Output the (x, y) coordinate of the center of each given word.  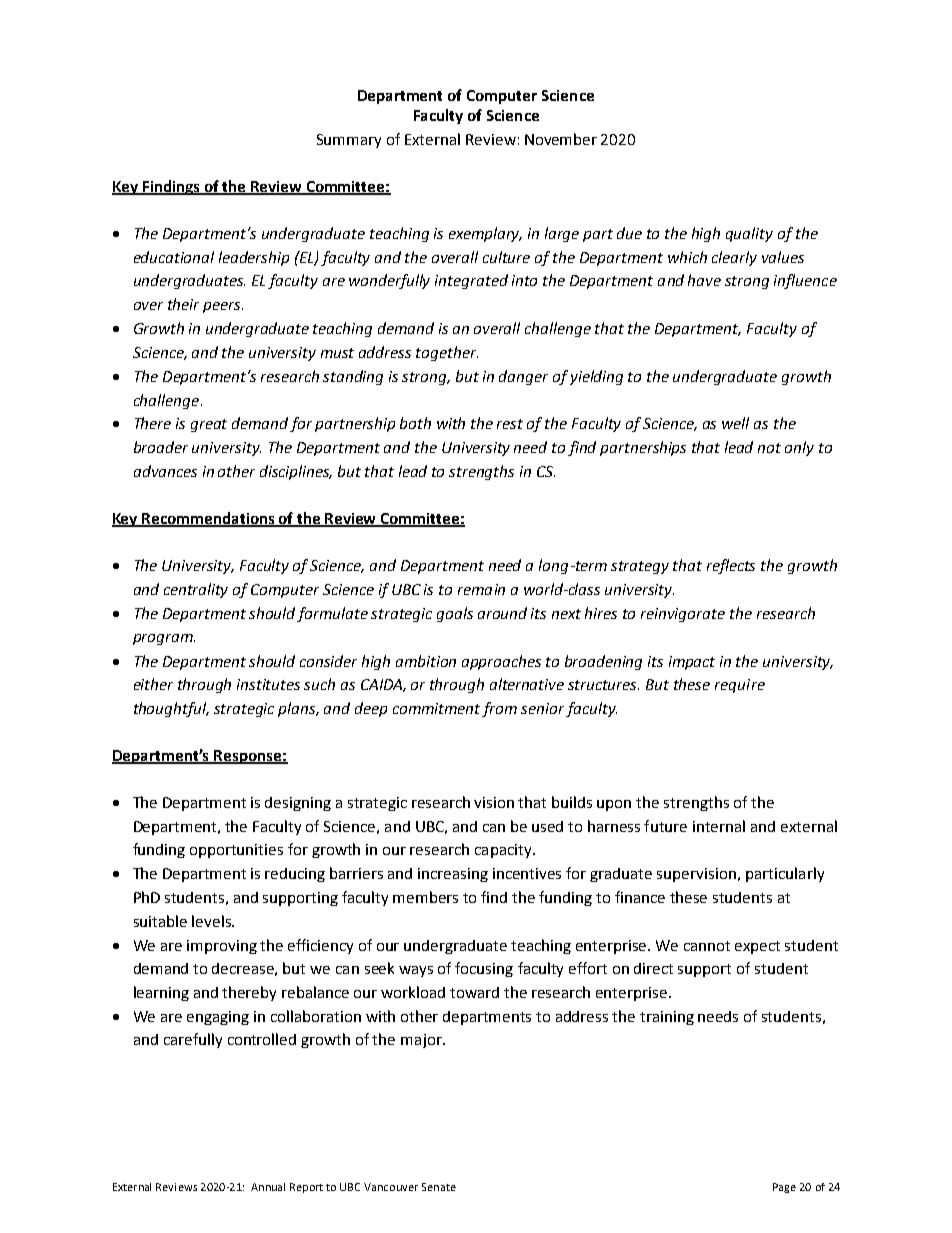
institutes (268, 684)
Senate (439, 1187)
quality (749, 234)
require (740, 686)
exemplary (485, 234)
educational (174, 257)
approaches (501, 662)
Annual (268, 1187)
